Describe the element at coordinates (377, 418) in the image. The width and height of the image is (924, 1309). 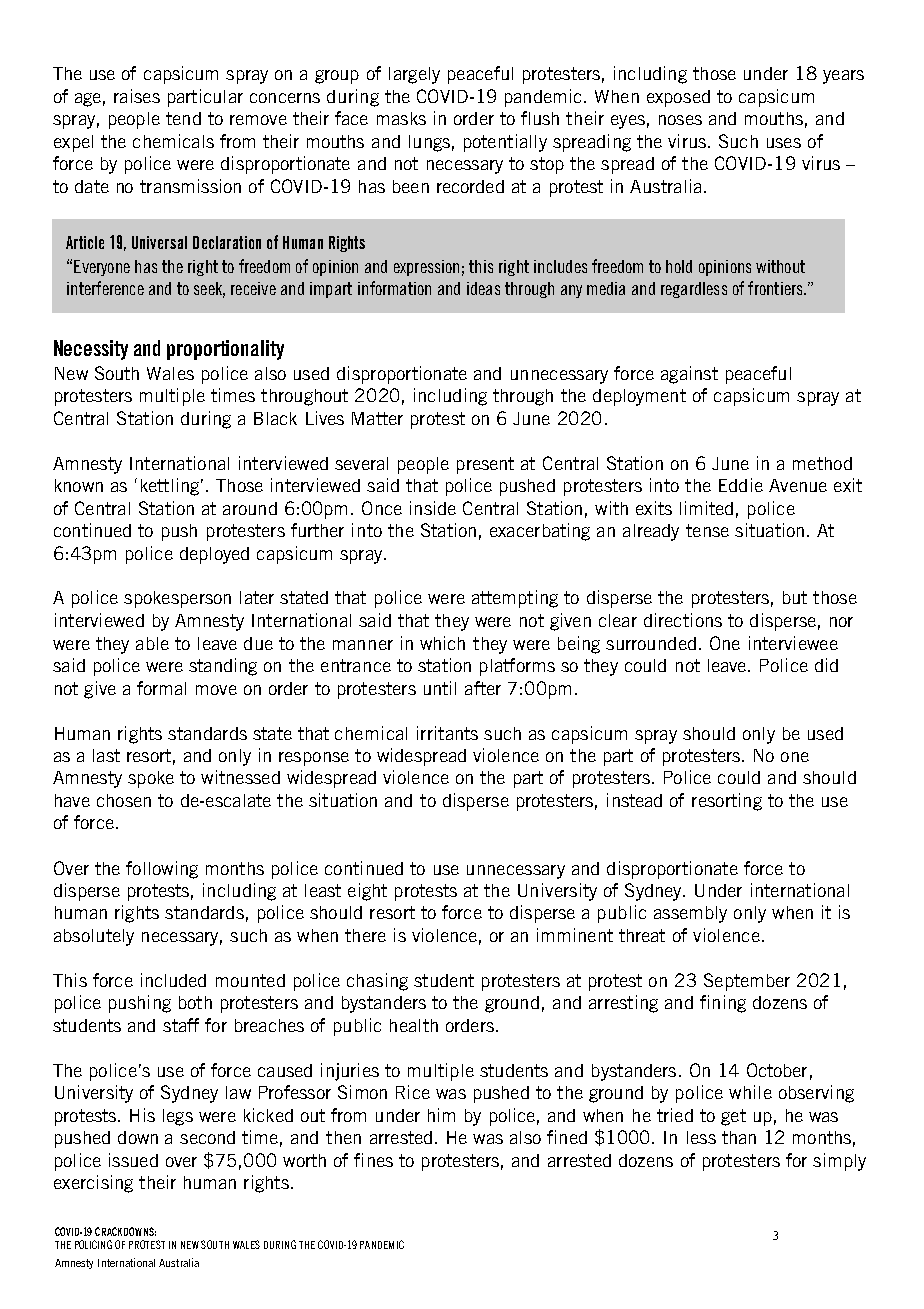
I see `Matter` at that location.
